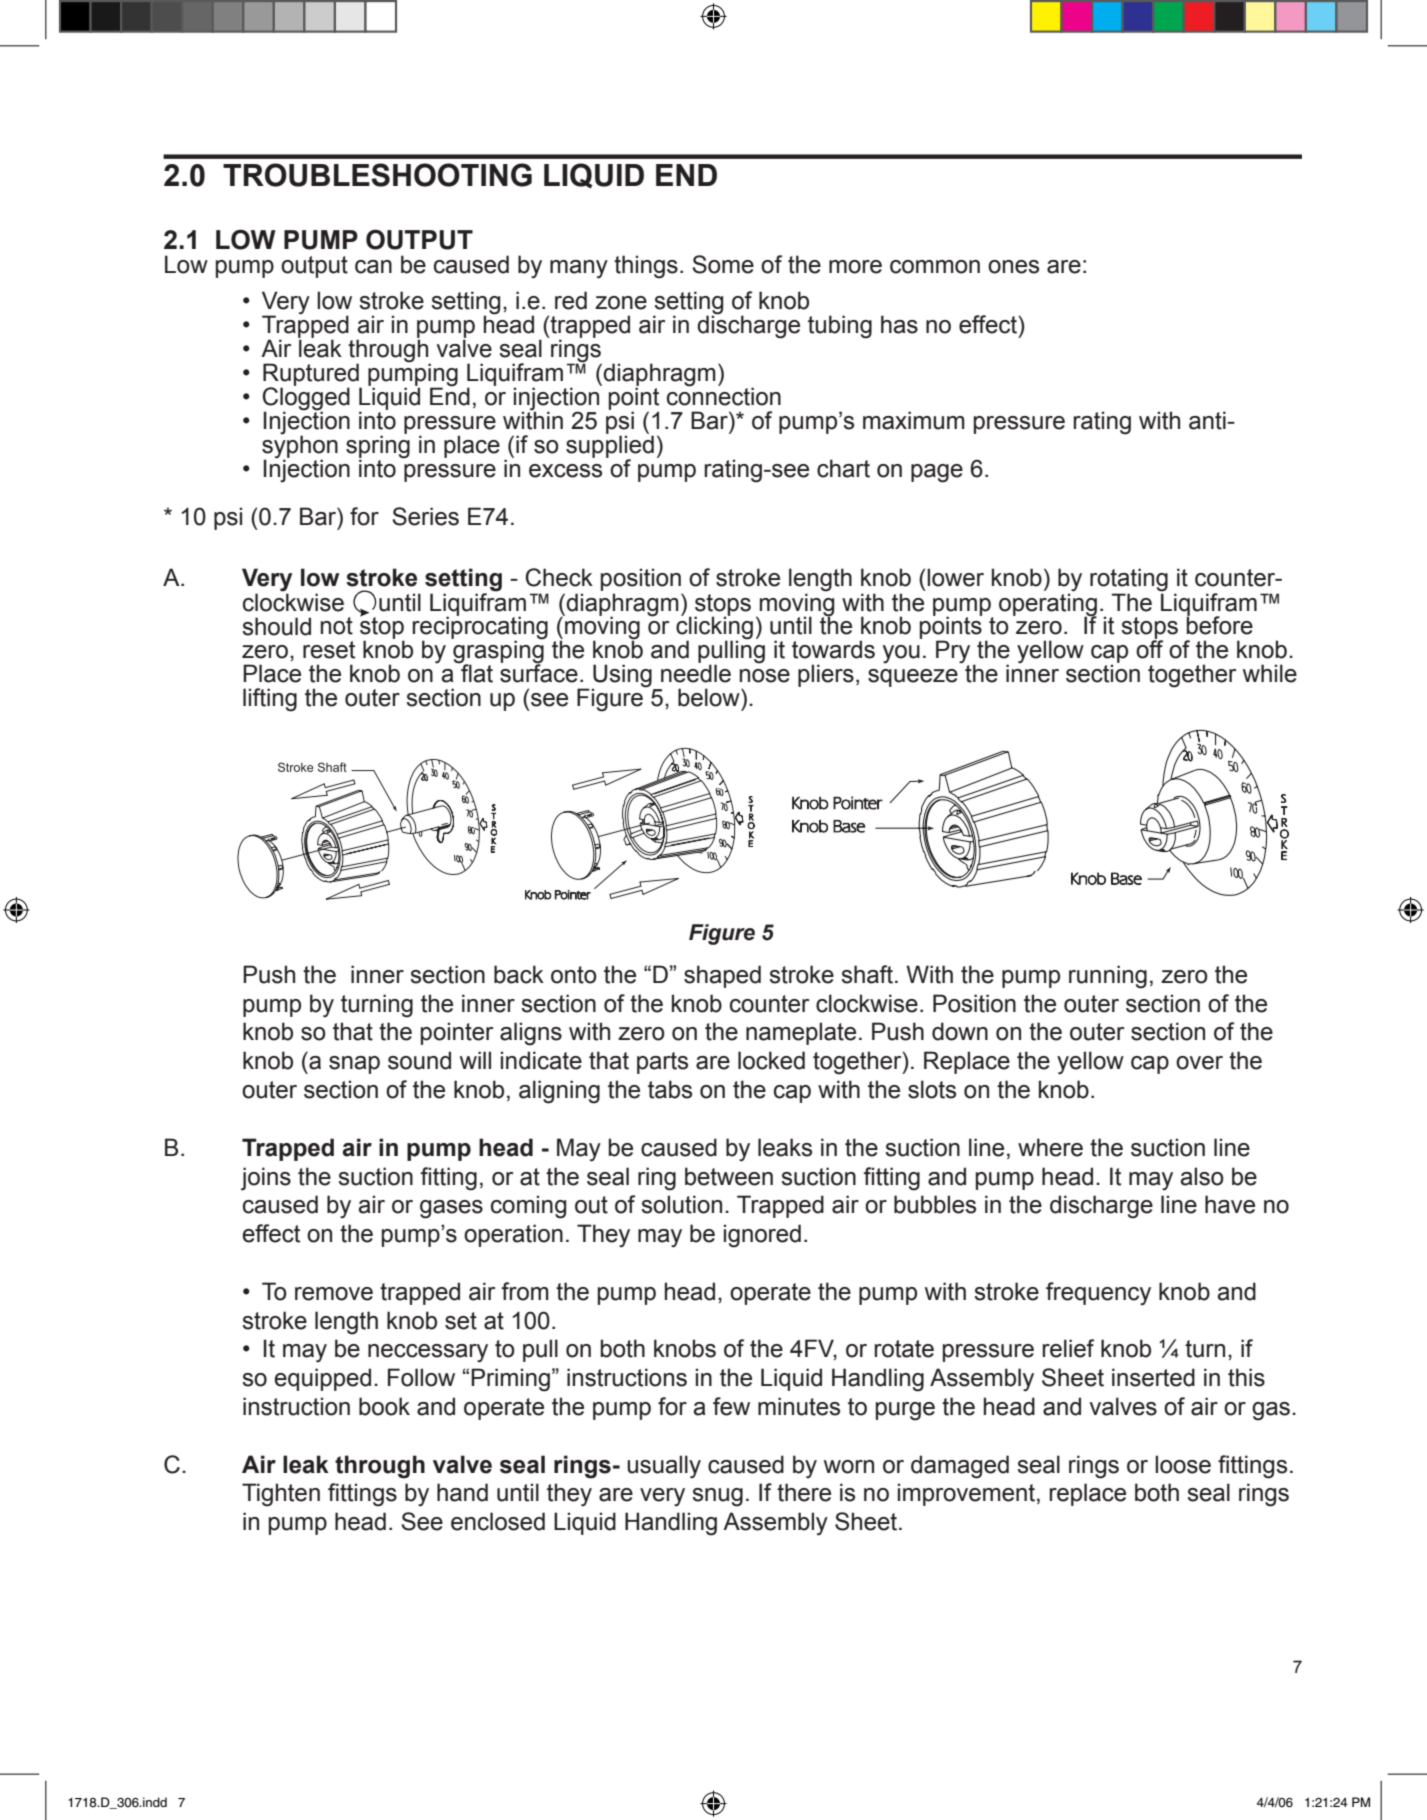 Image resolution: width=1427 pixels, height=1820 pixels. Describe the element at coordinates (714, 627) in the document. I see `clicking` at that location.
